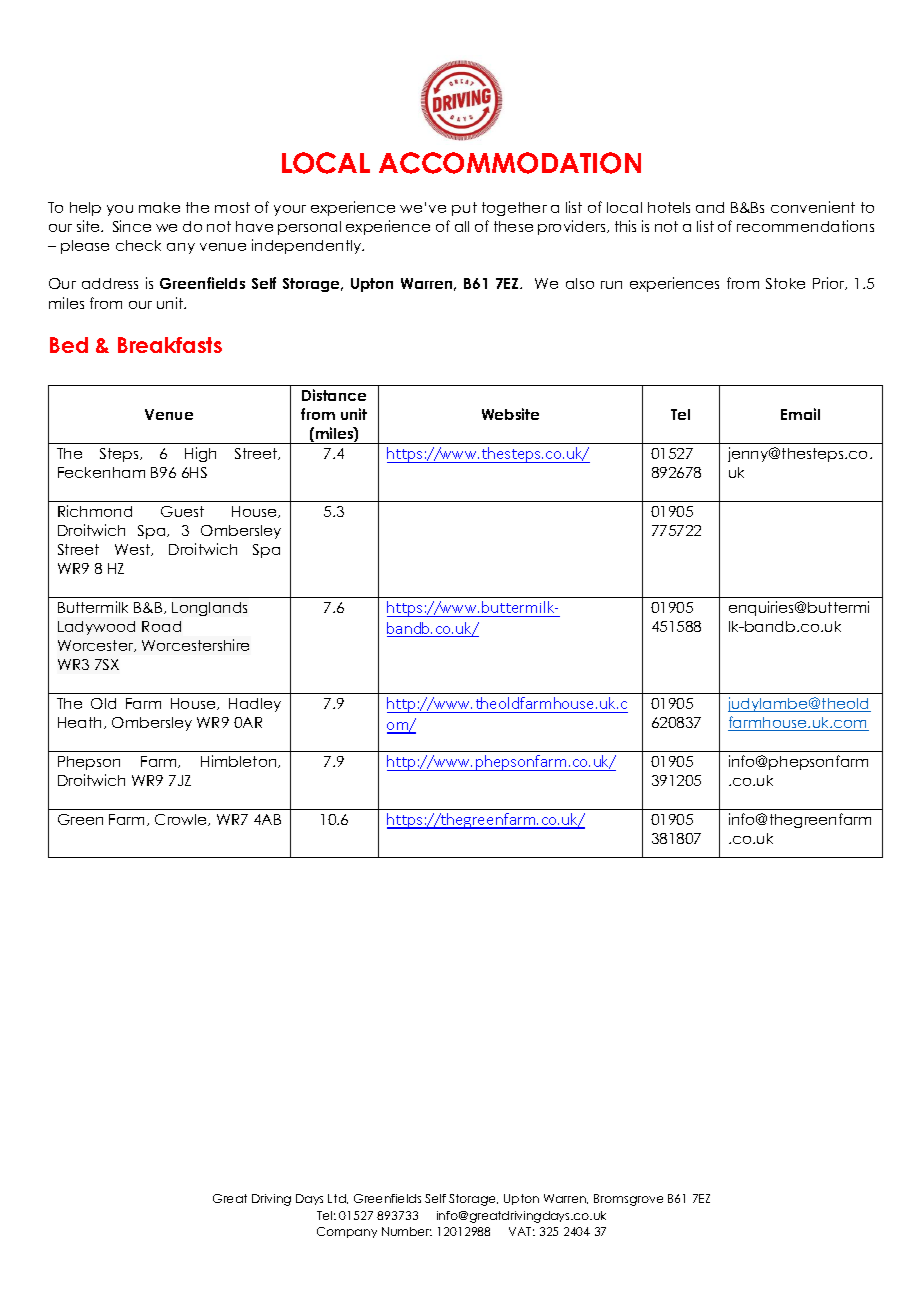 The width and height of the page is (924, 1308). I want to click on hotels, so click(669, 207).
